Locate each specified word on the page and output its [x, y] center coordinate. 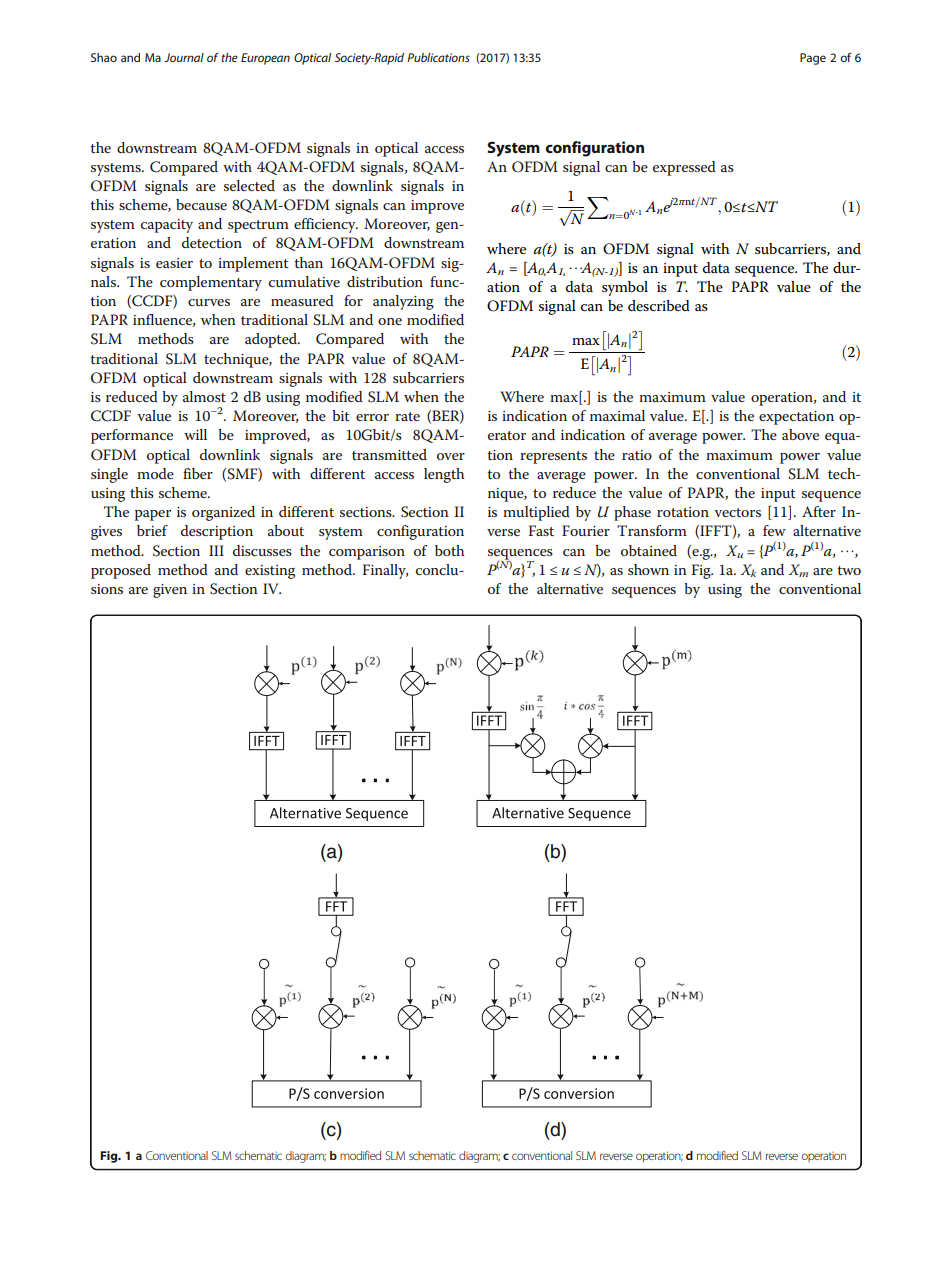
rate [407, 416]
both [449, 550]
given [170, 591]
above [800, 434]
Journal [184, 57]
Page [813, 59]
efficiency [326, 225]
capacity [167, 226]
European [265, 59]
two [849, 570]
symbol [625, 288]
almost [204, 396]
